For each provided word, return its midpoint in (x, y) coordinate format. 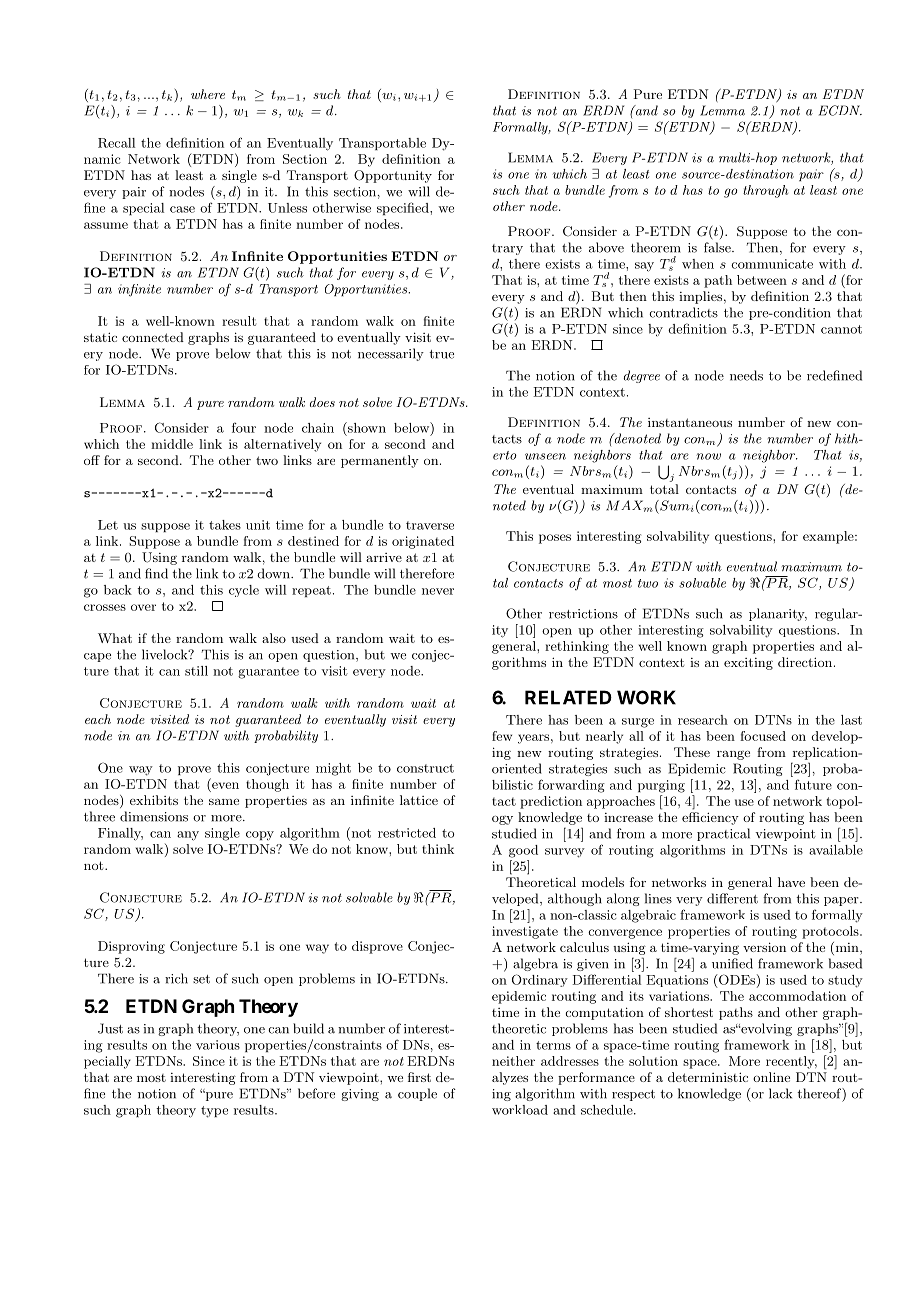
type (214, 1112)
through (765, 191)
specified (404, 208)
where (208, 94)
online (771, 1077)
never (438, 591)
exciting (748, 664)
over (143, 607)
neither (513, 1061)
